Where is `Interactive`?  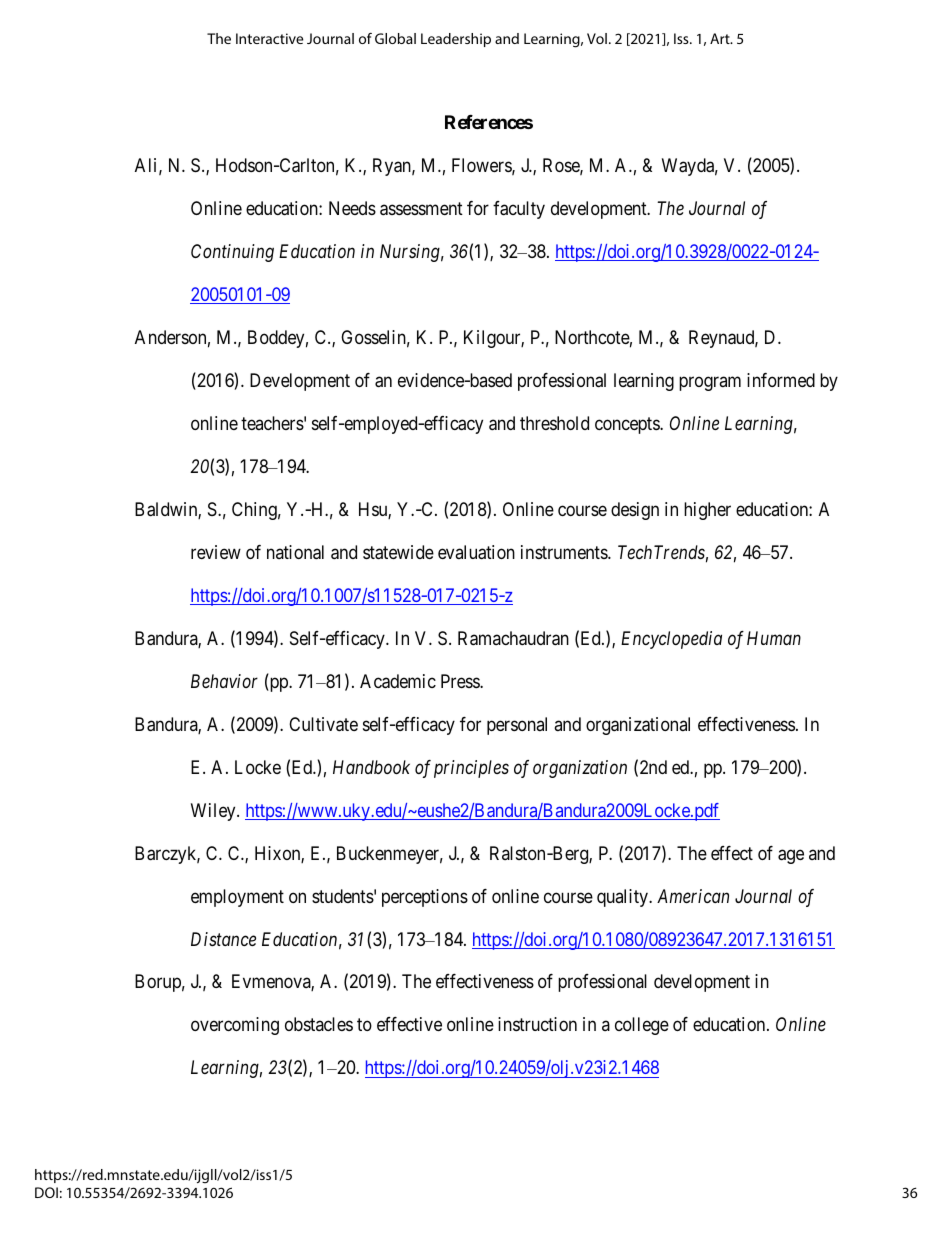
Interactive is located at coordinates (269, 38).
